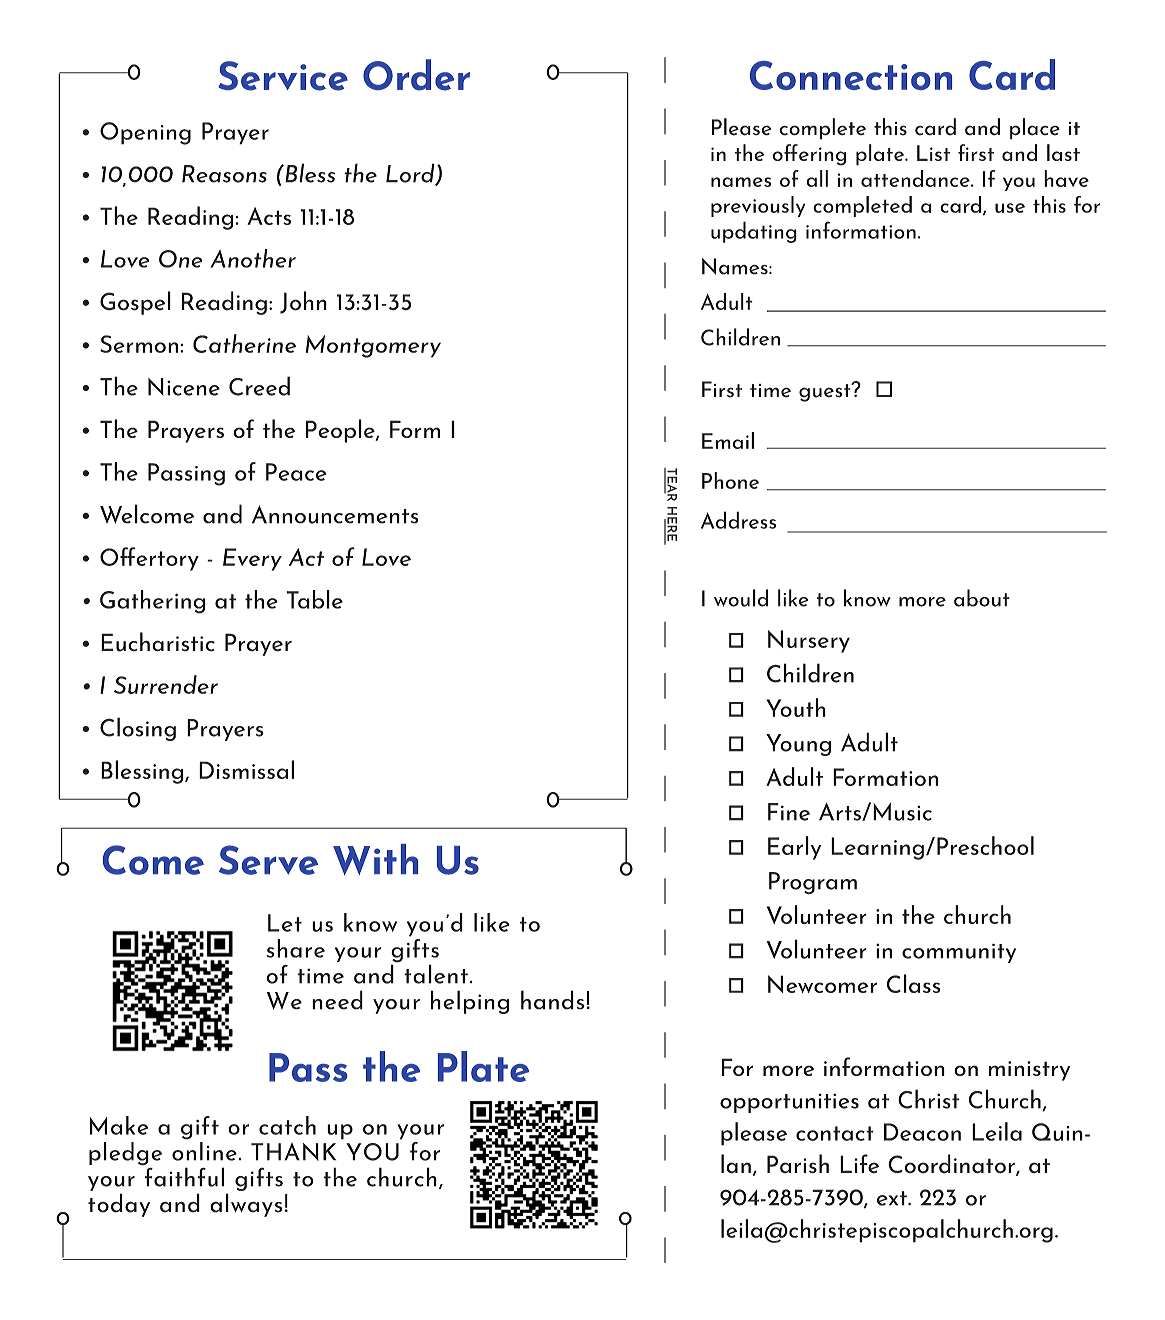  What do you see at coordinates (244, 343) in the screenshot?
I see `Catherine` at bounding box center [244, 343].
